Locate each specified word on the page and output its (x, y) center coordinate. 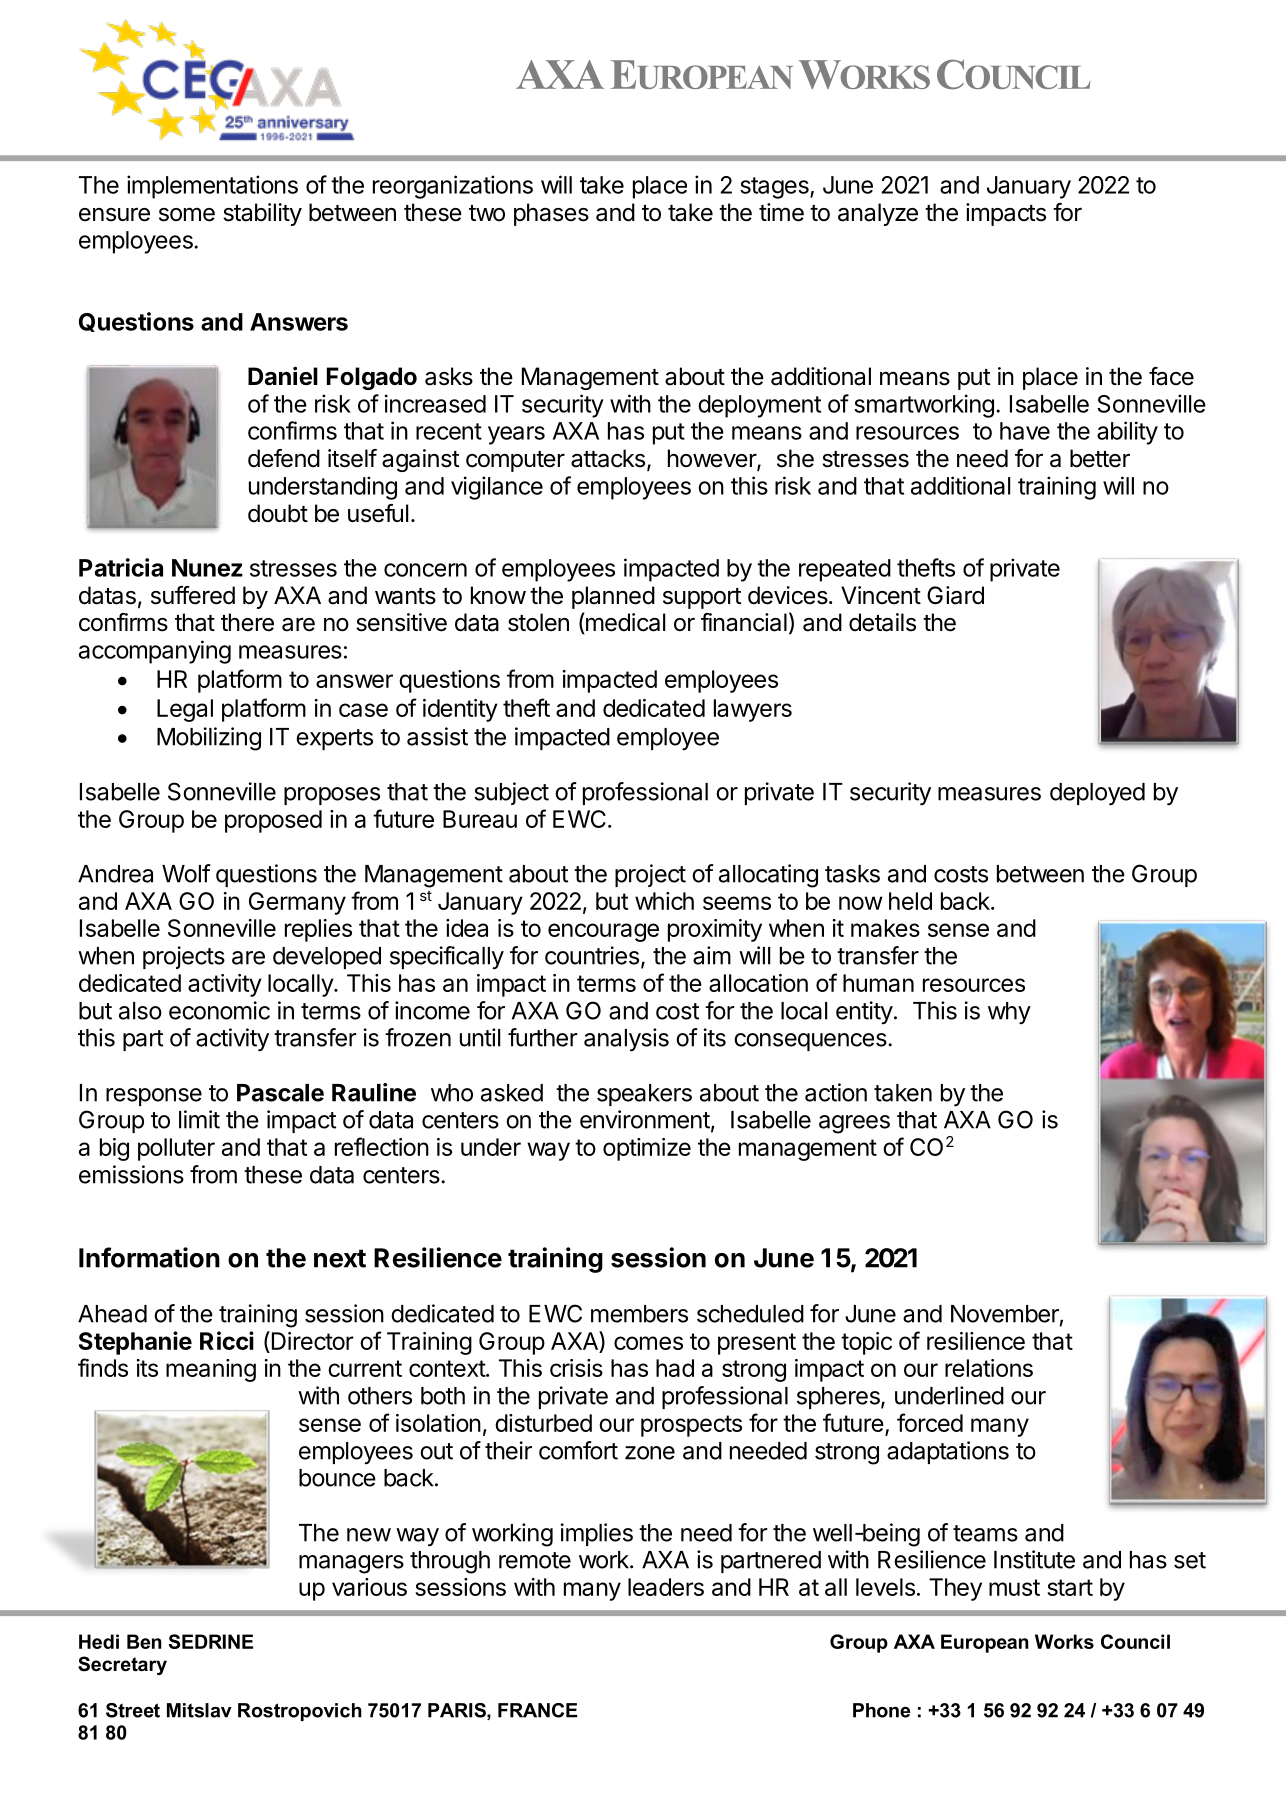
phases (551, 214)
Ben (144, 1641)
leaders (666, 1587)
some (187, 214)
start (1070, 1587)
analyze (878, 214)
